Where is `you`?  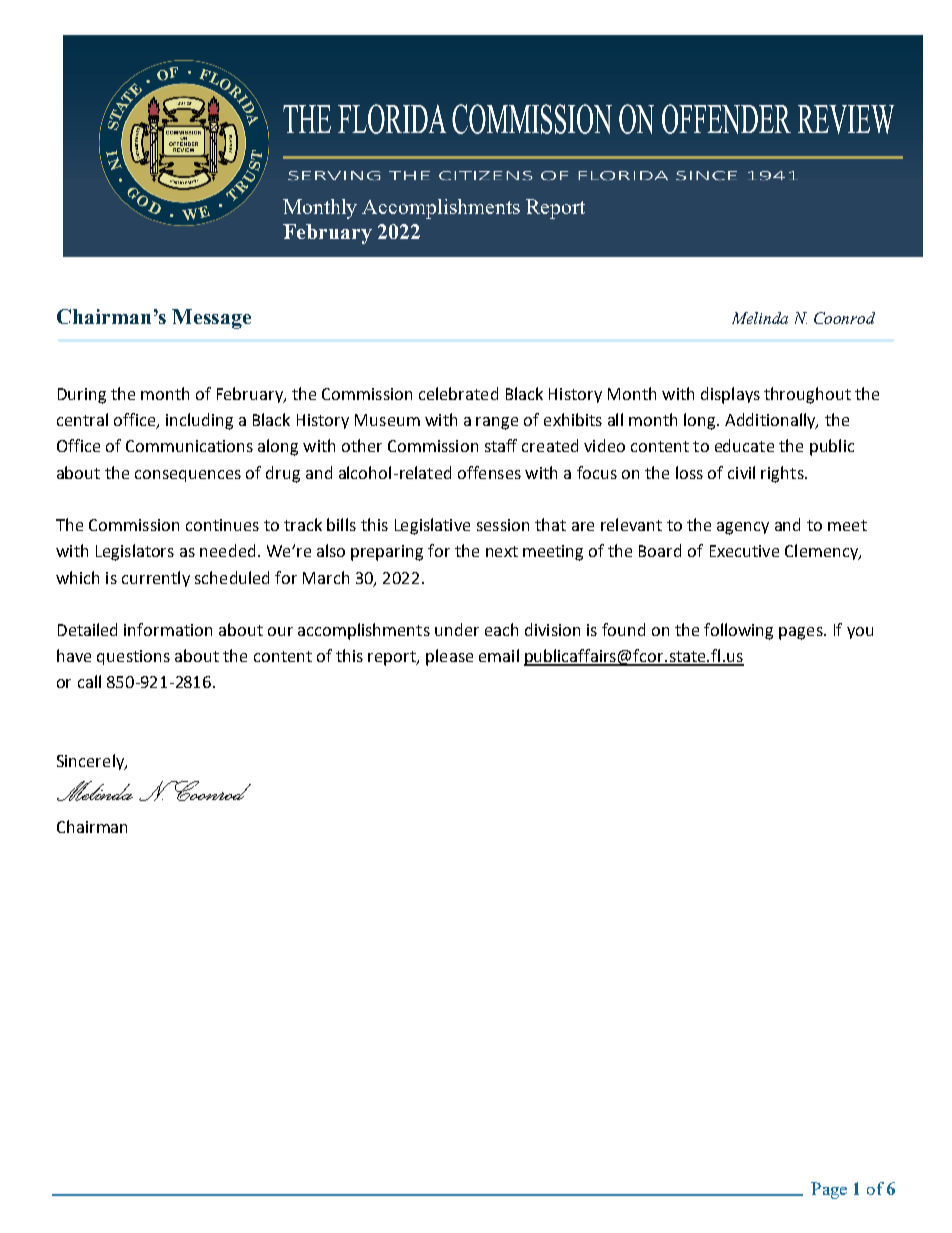 you is located at coordinates (860, 633).
